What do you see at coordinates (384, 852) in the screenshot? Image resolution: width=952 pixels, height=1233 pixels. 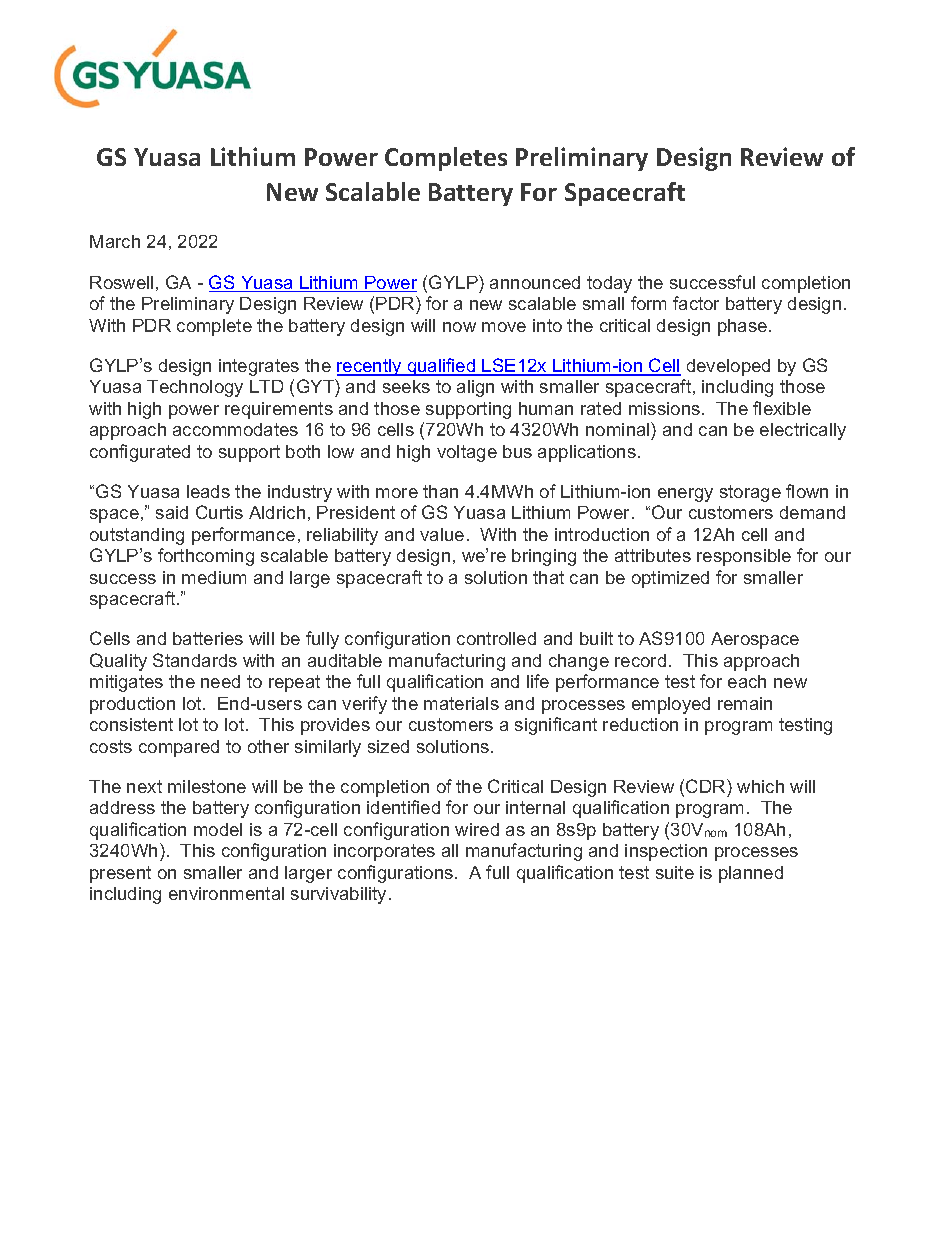 I see `incorporates` at bounding box center [384, 852].
